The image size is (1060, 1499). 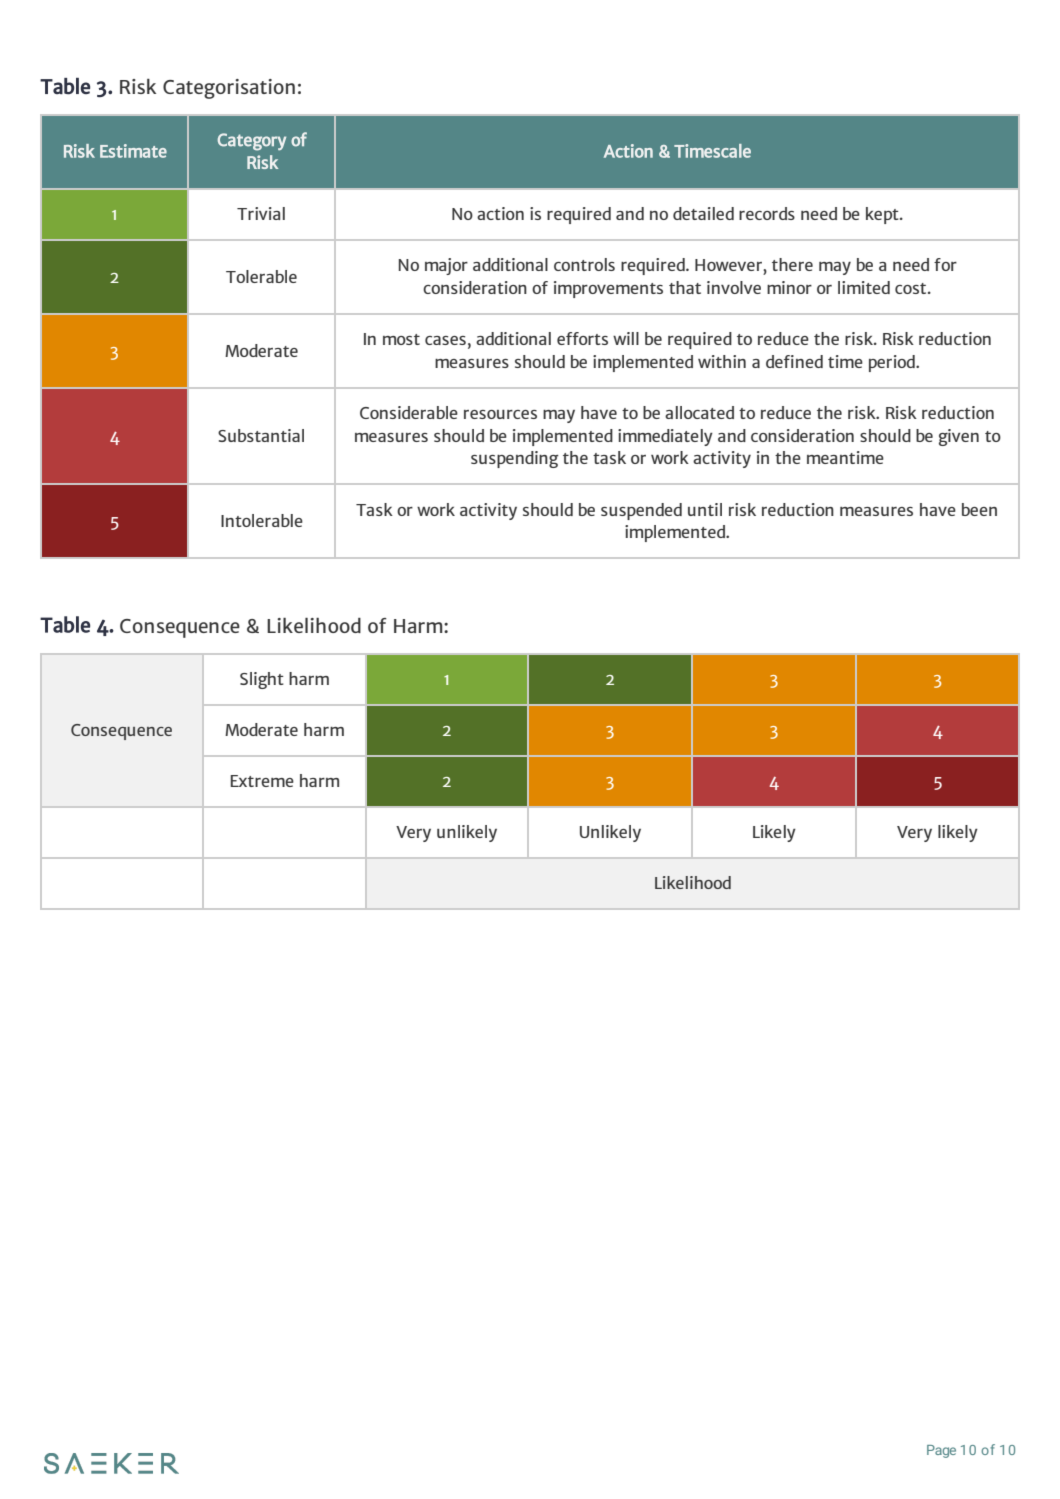 I want to click on controls, so click(x=584, y=264).
